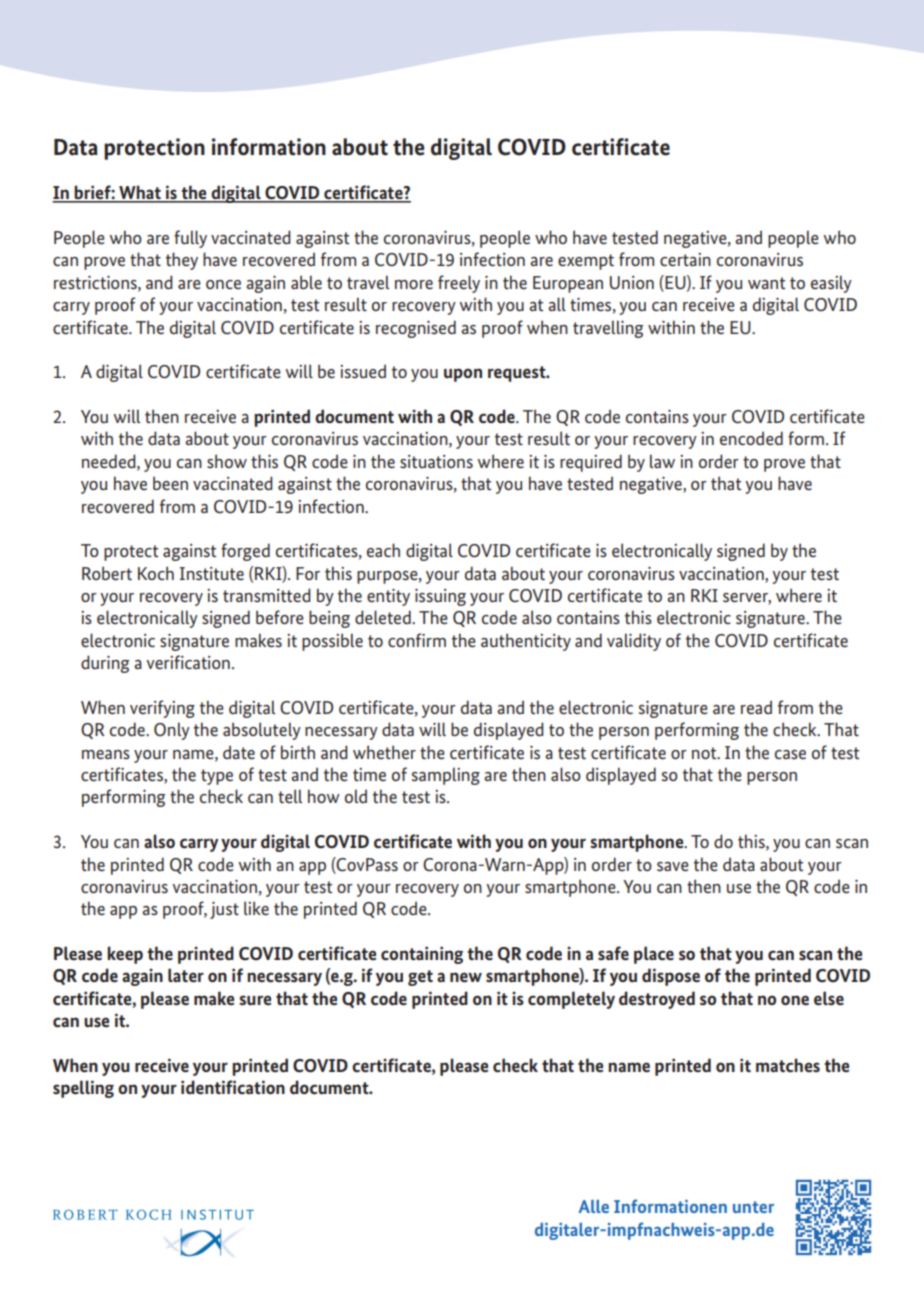 The width and height of the screenshot is (924, 1308). What do you see at coordinates (156, 573) in the screenshot?
I see `Koch` at bounding box center [156, 573].
